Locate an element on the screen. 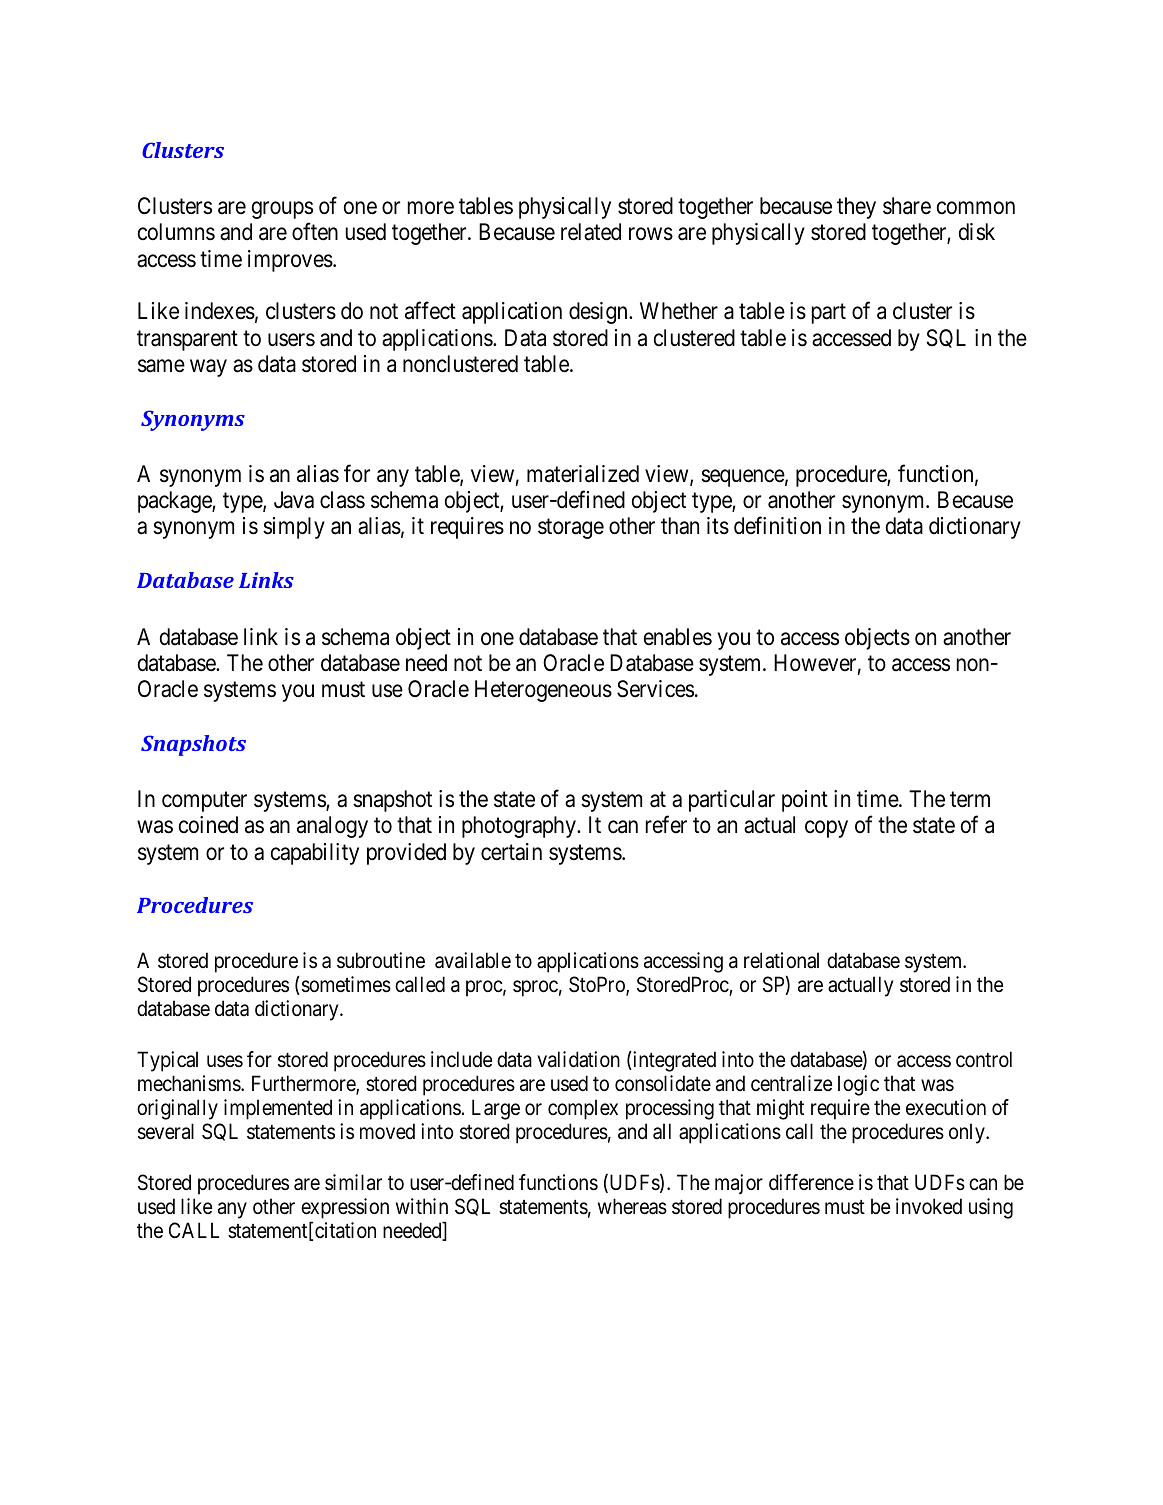 The image size is (1163, 1505). groups is located at coordinates (282, 210).
